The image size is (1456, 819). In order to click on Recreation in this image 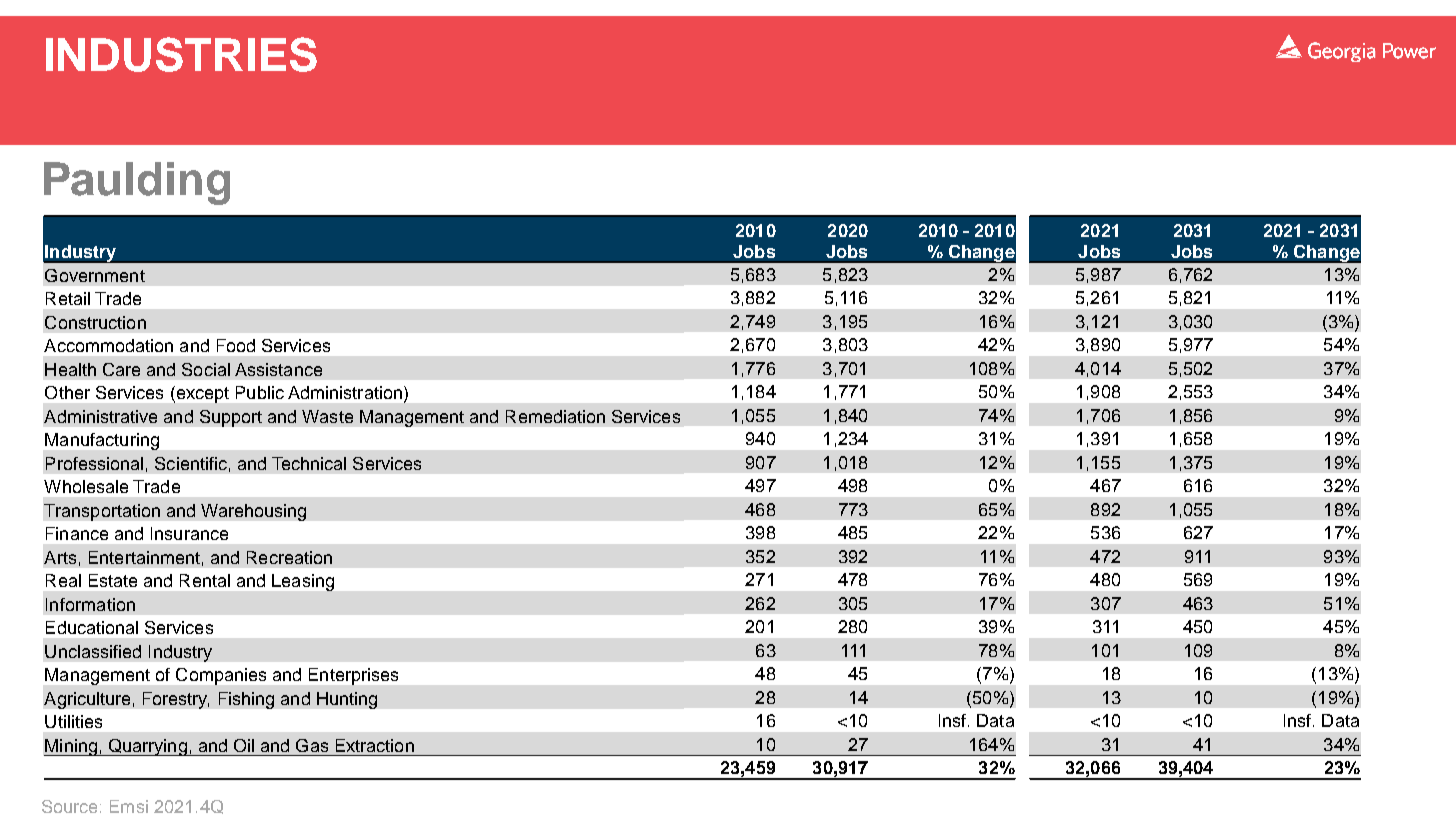, I will do `click(289, 557)`.
